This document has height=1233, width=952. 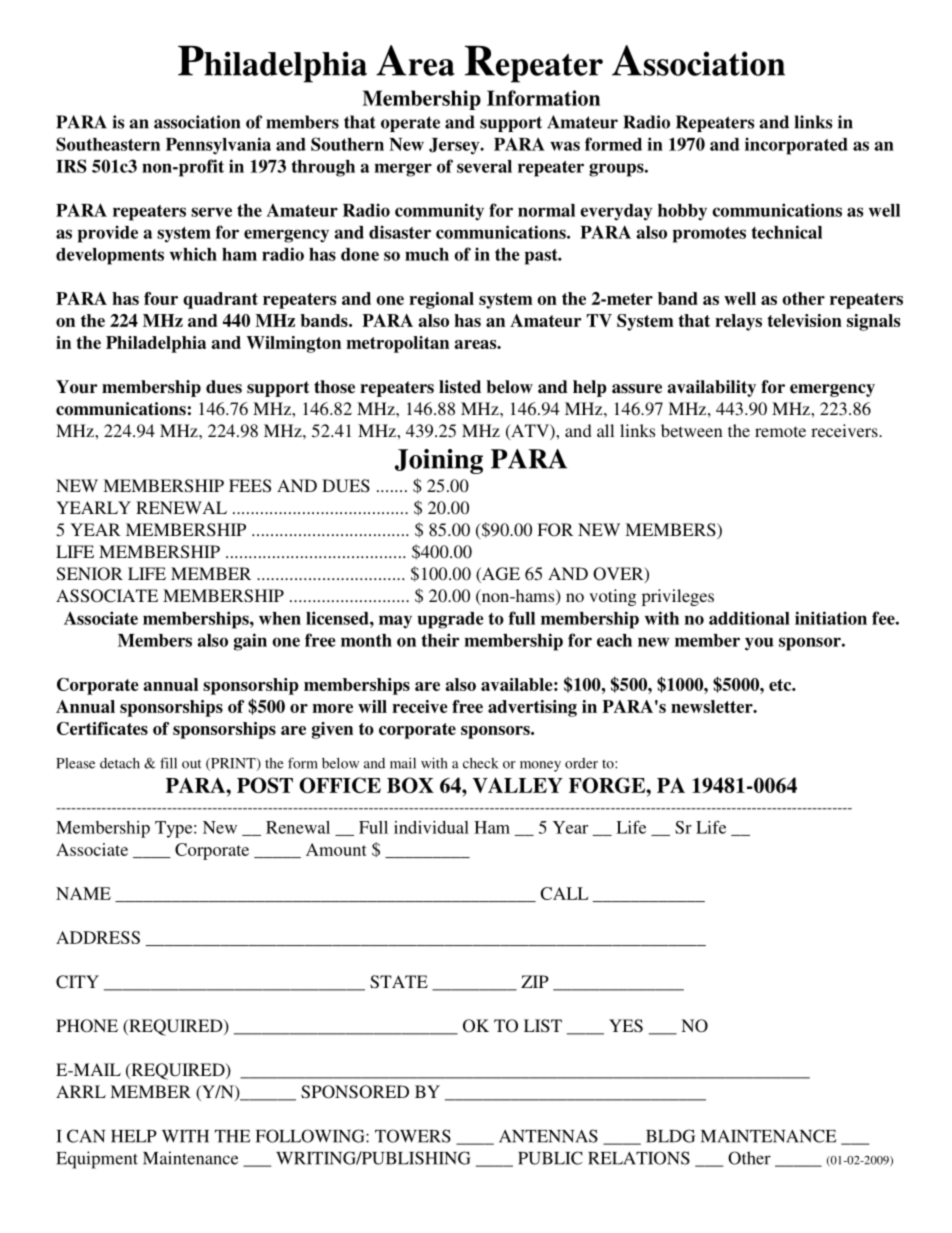 I want to click on BLDG, so click(x=670, y=1136).
